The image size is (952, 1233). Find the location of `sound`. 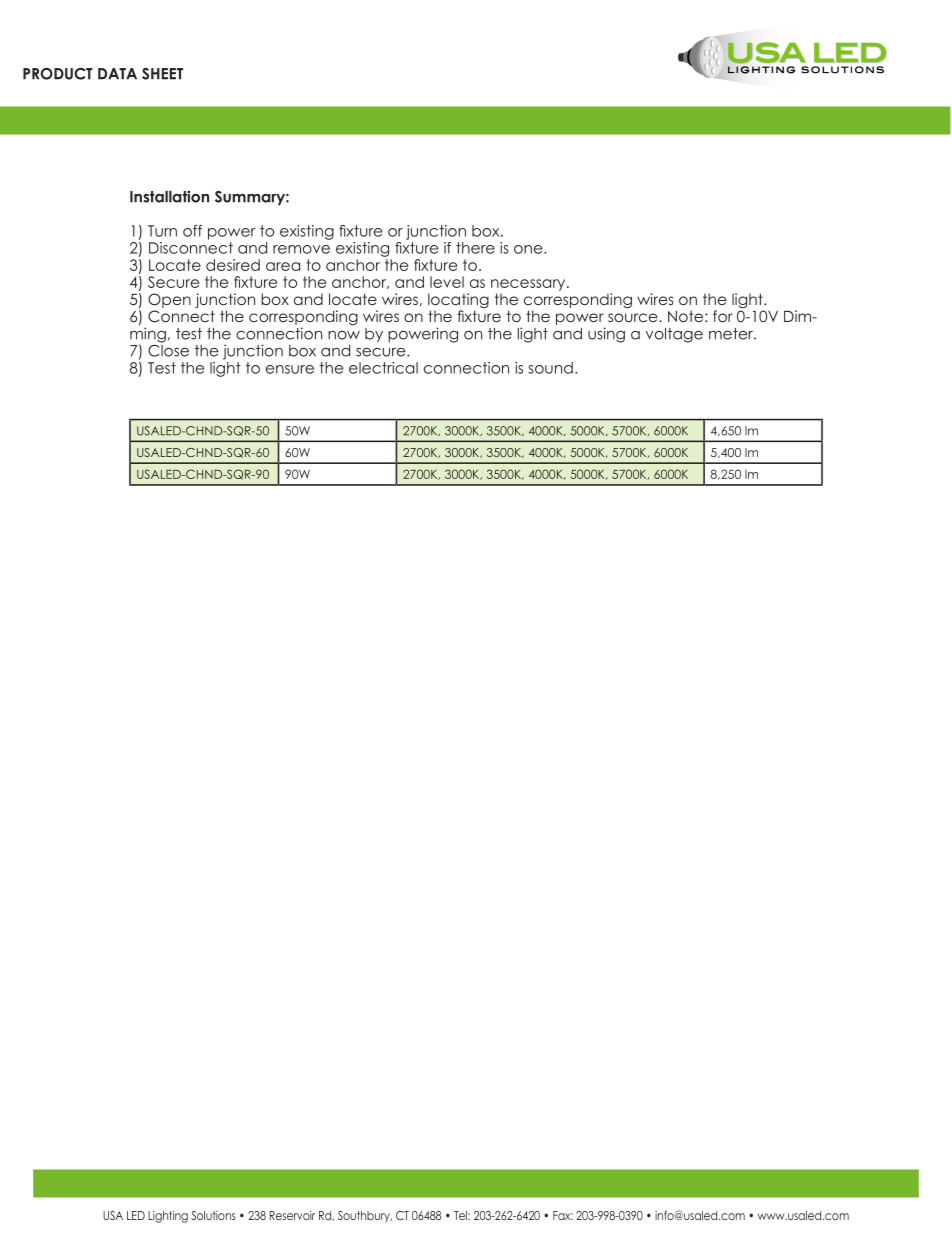

sound is located at coordinates (550, 368).
